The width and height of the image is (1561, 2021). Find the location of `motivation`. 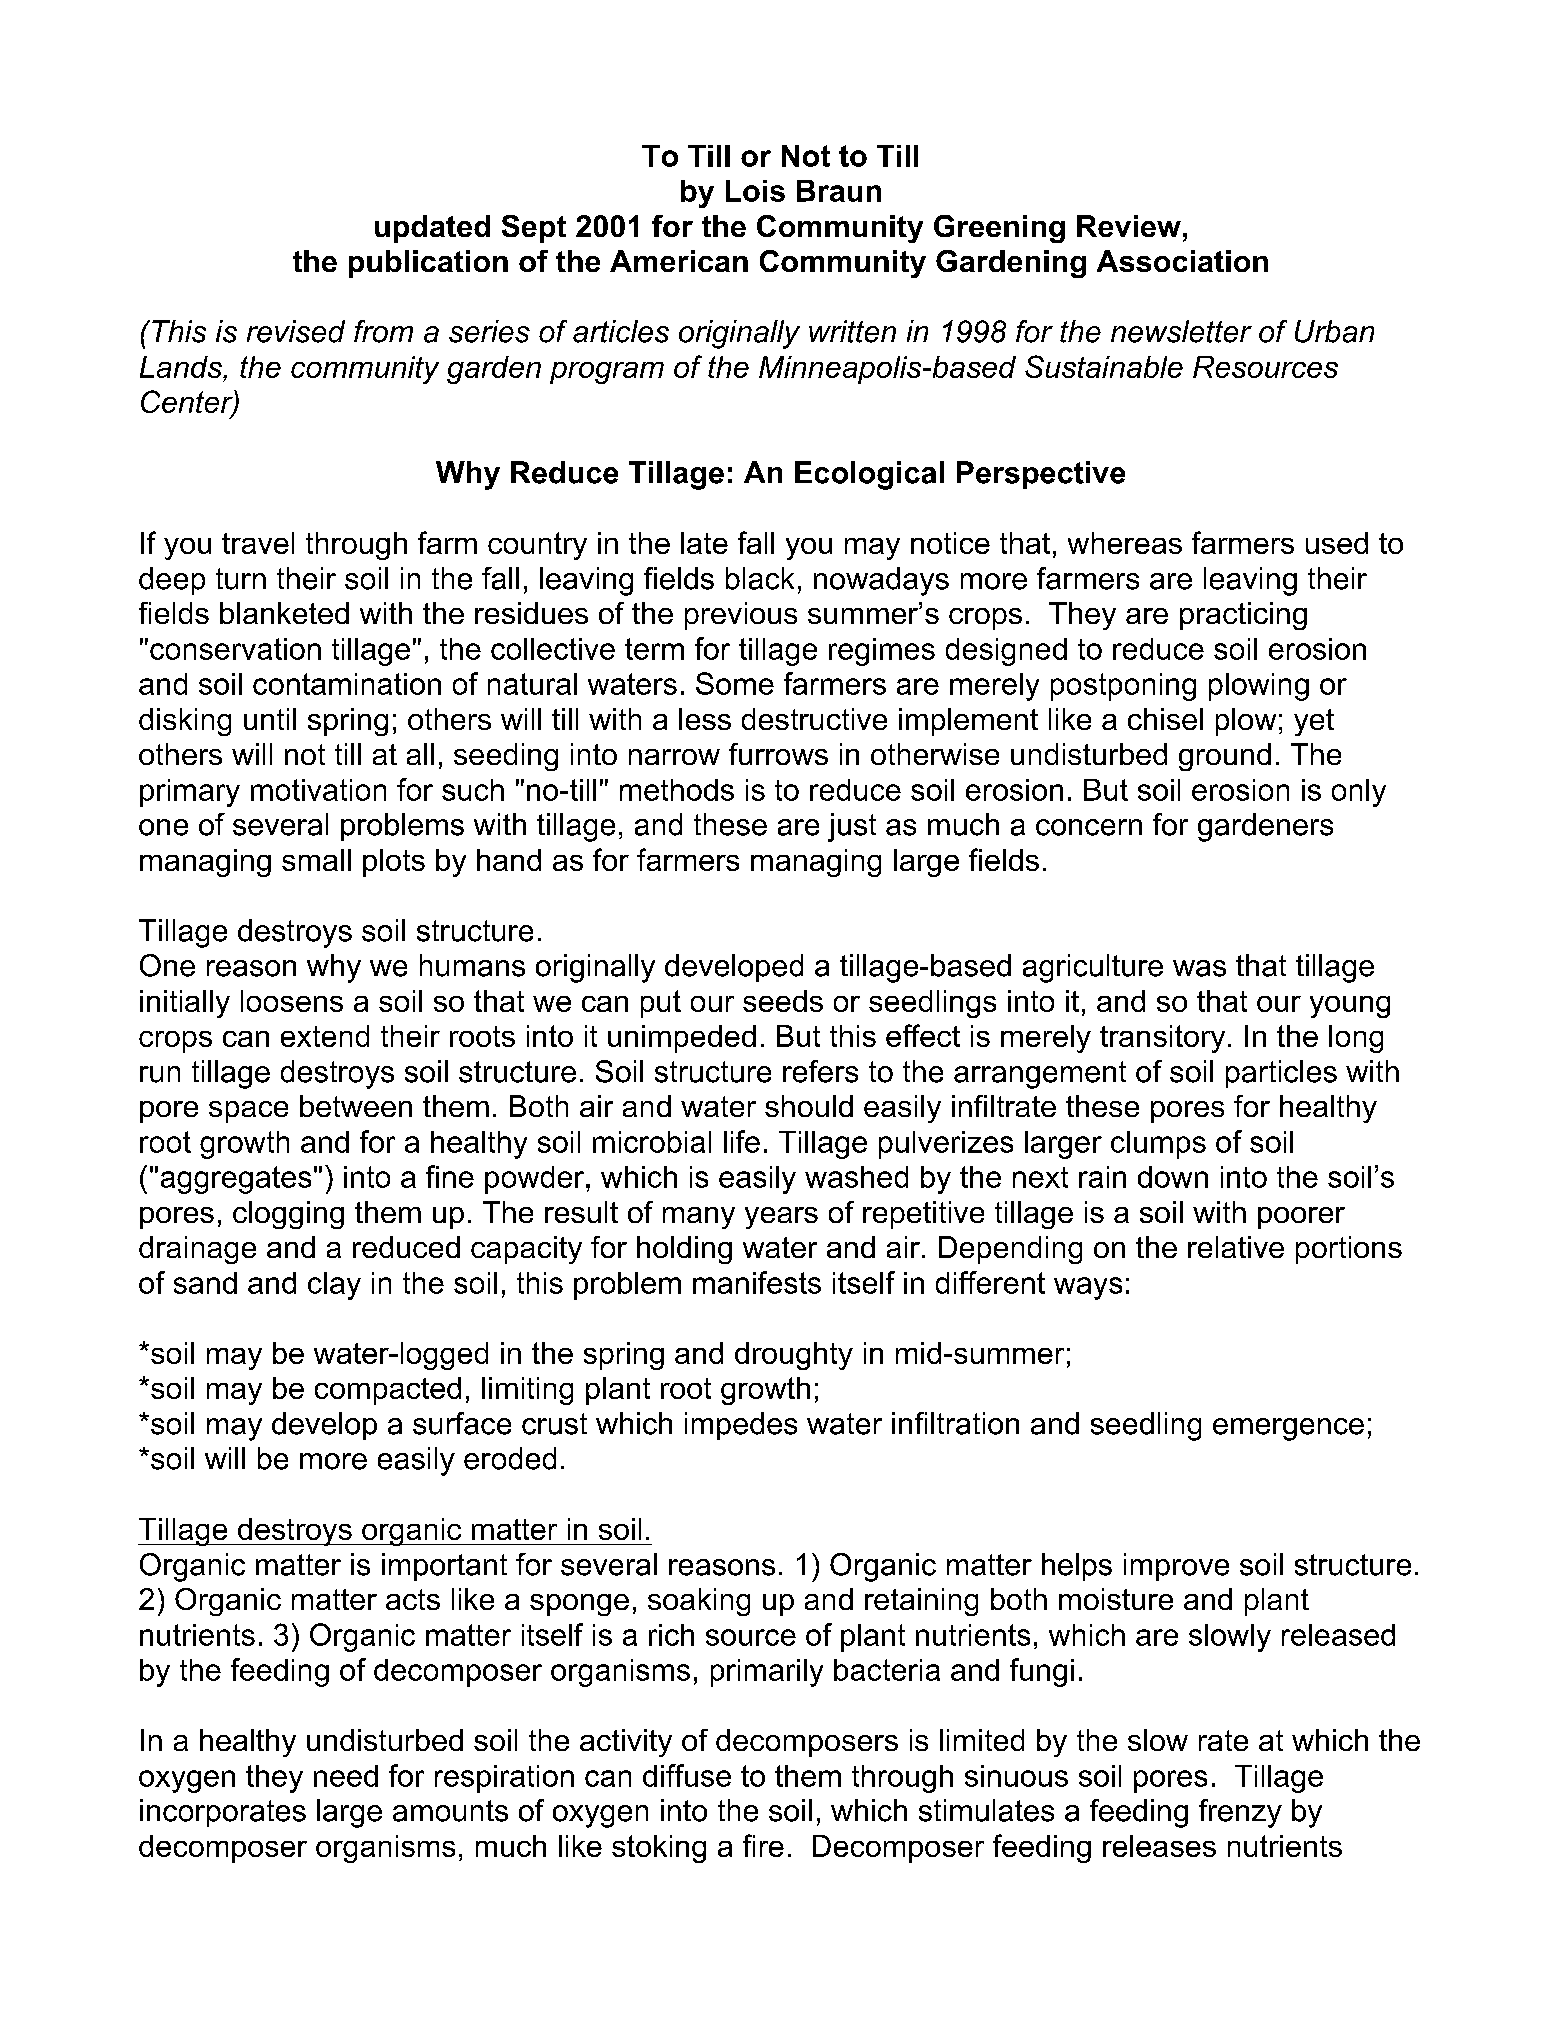

motivation is located at coordinates (318, 790).
